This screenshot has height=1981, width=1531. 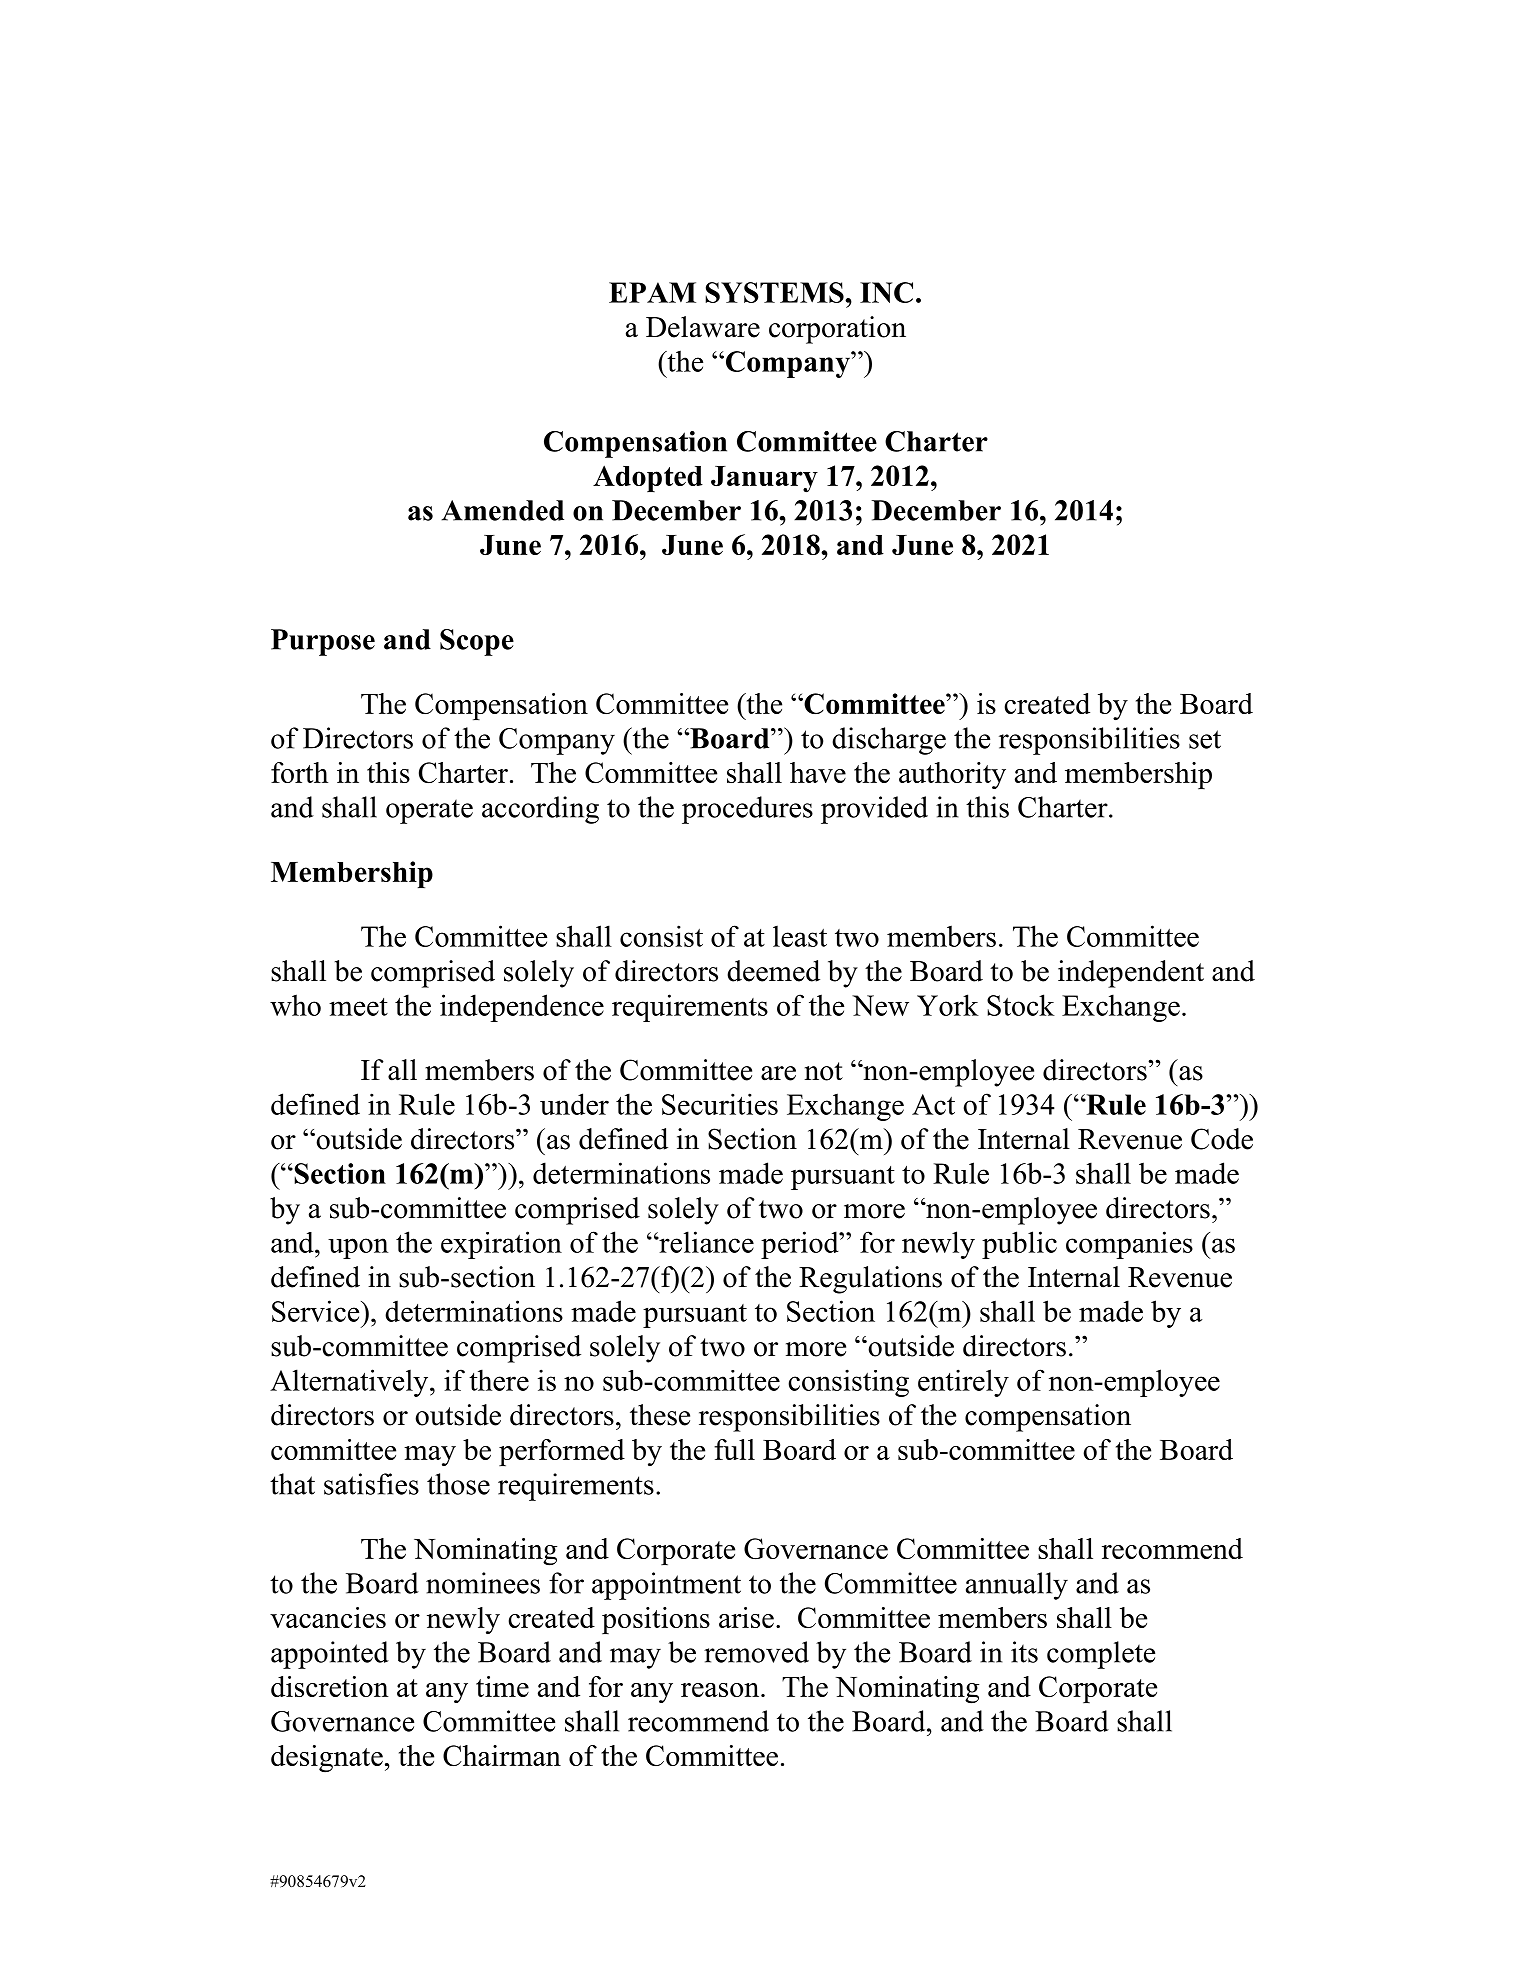 I want to click on entirely, so click(x=963, y=1383).
